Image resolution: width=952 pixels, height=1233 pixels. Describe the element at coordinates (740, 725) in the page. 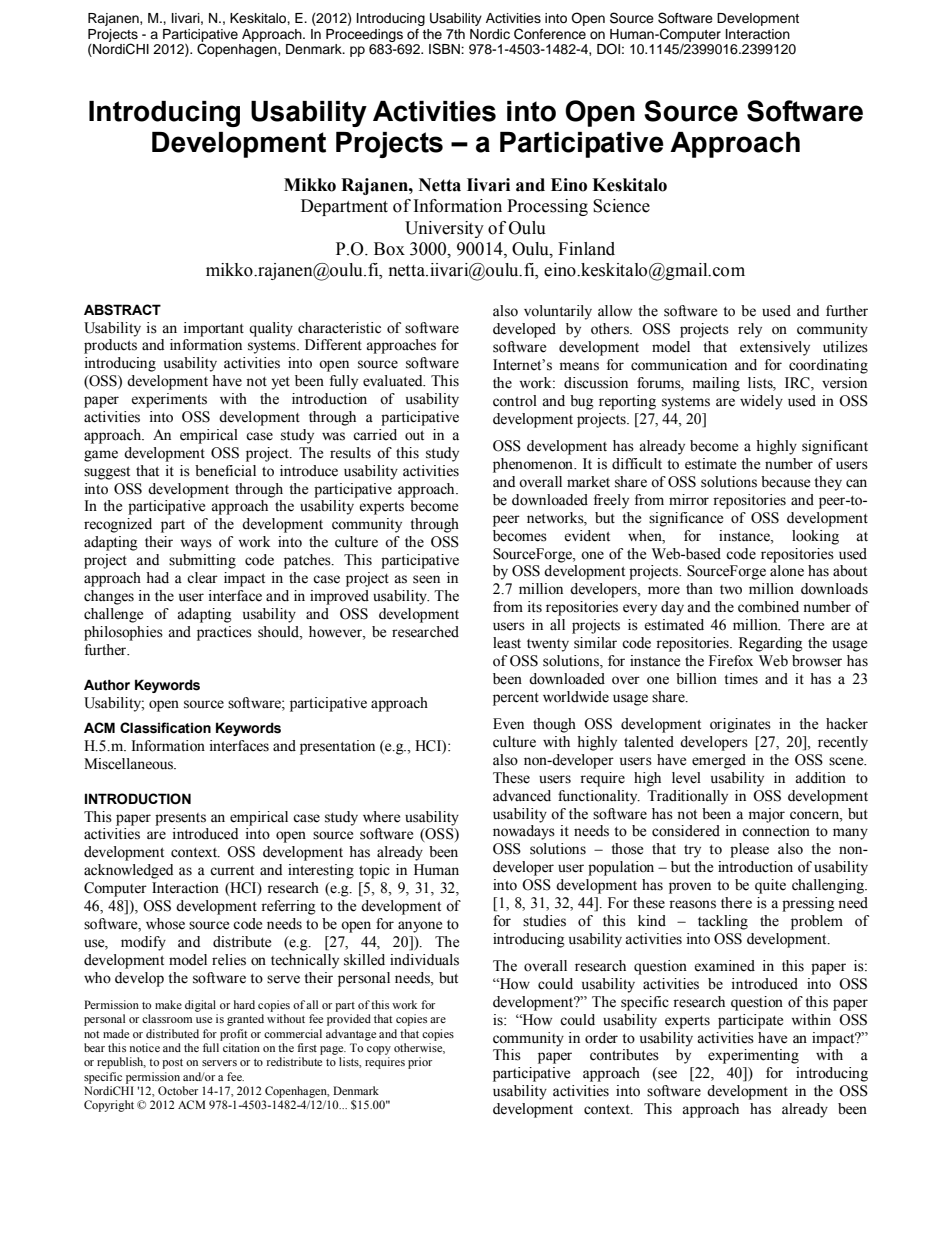

I see `originates` at that location.
